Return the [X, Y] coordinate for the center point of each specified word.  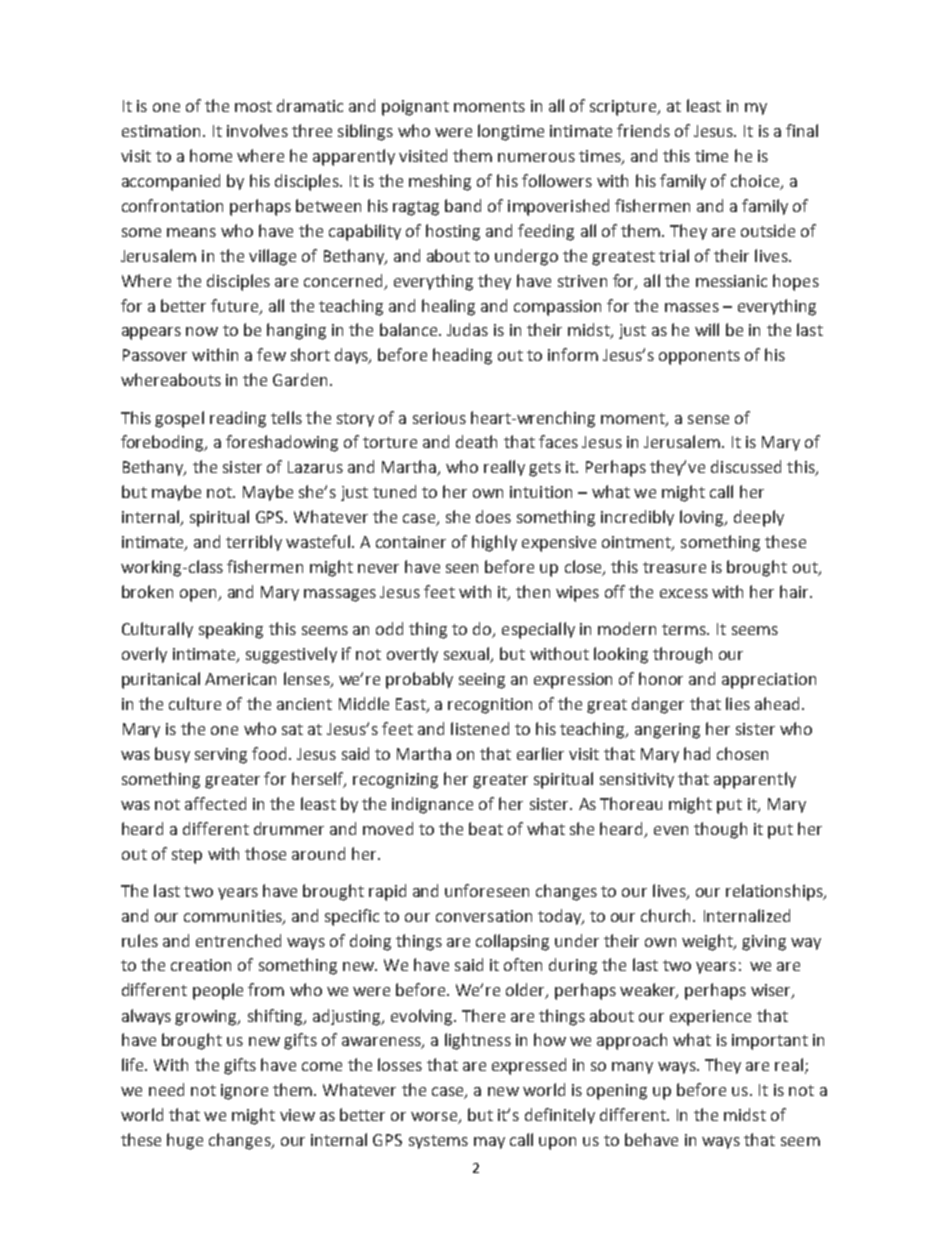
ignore [244, 1092]
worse [435, 1118]
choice [755, 180]
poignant [415, 108]
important [770, 1042]
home [211, 155]
